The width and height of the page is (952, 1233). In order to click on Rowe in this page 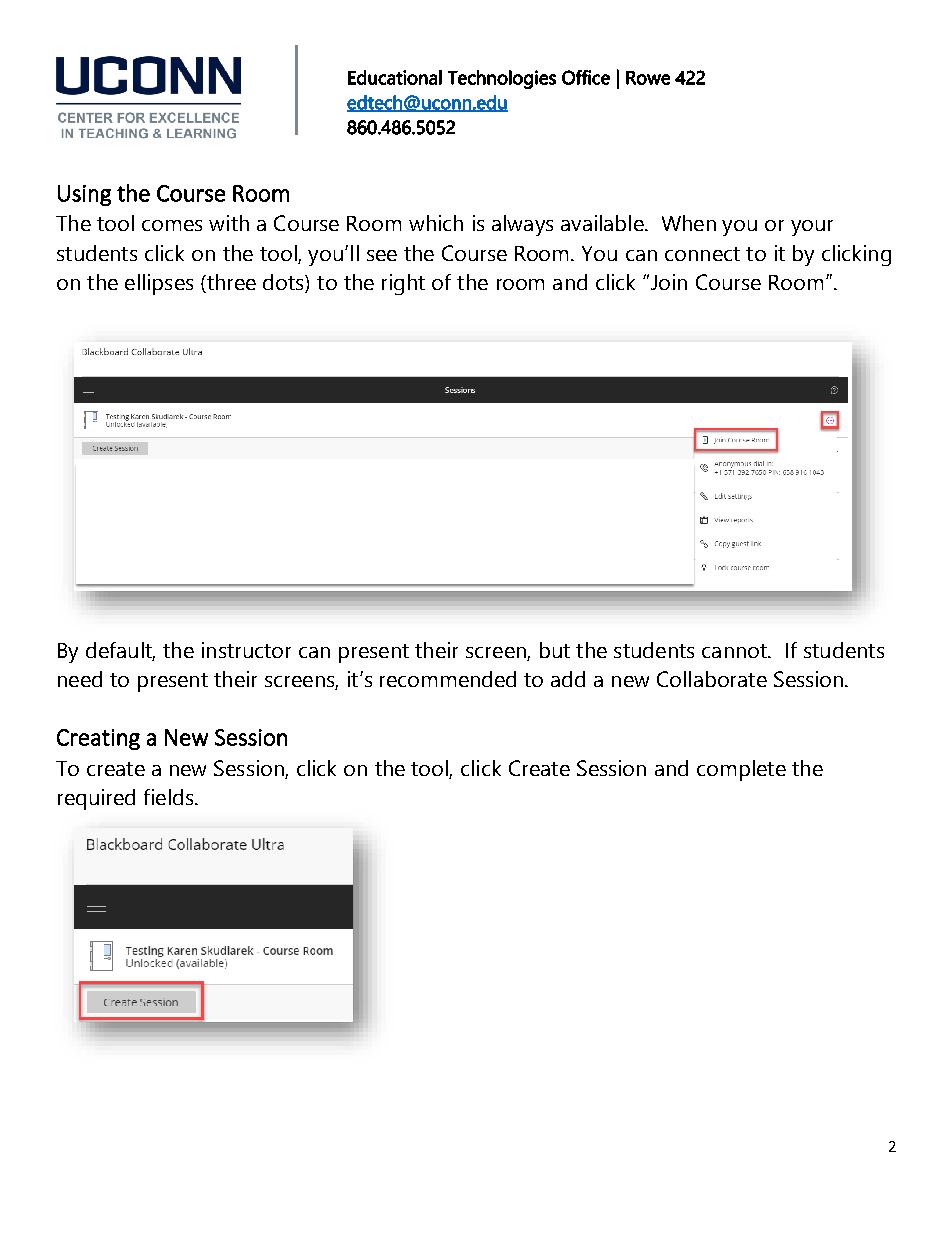, I will do `click(648, 78)`.
